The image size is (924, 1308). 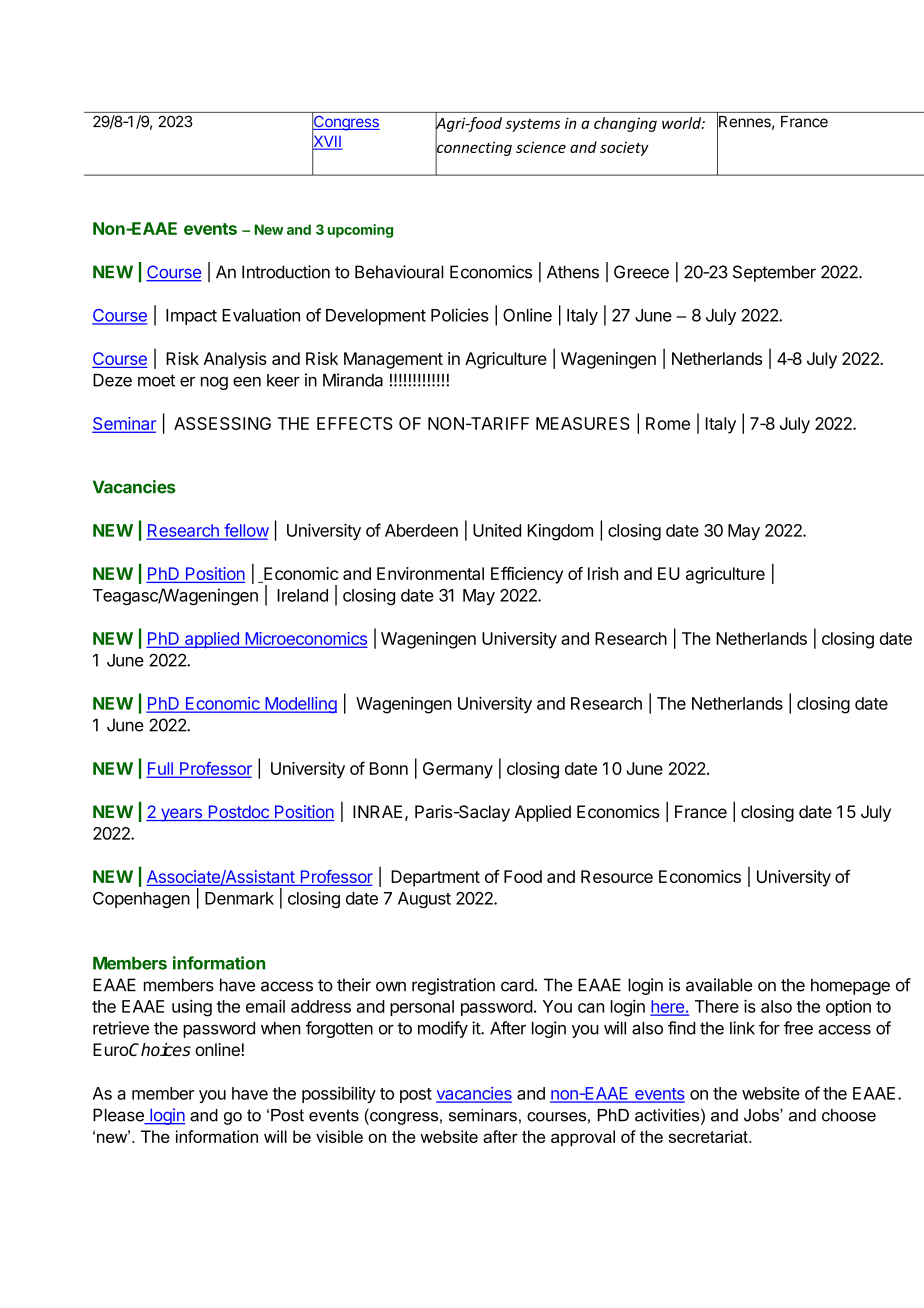 What do you see at coordinates (762, 1115) in the screenshot?
I see `Jobs` at bounding box center [762, 1115].
